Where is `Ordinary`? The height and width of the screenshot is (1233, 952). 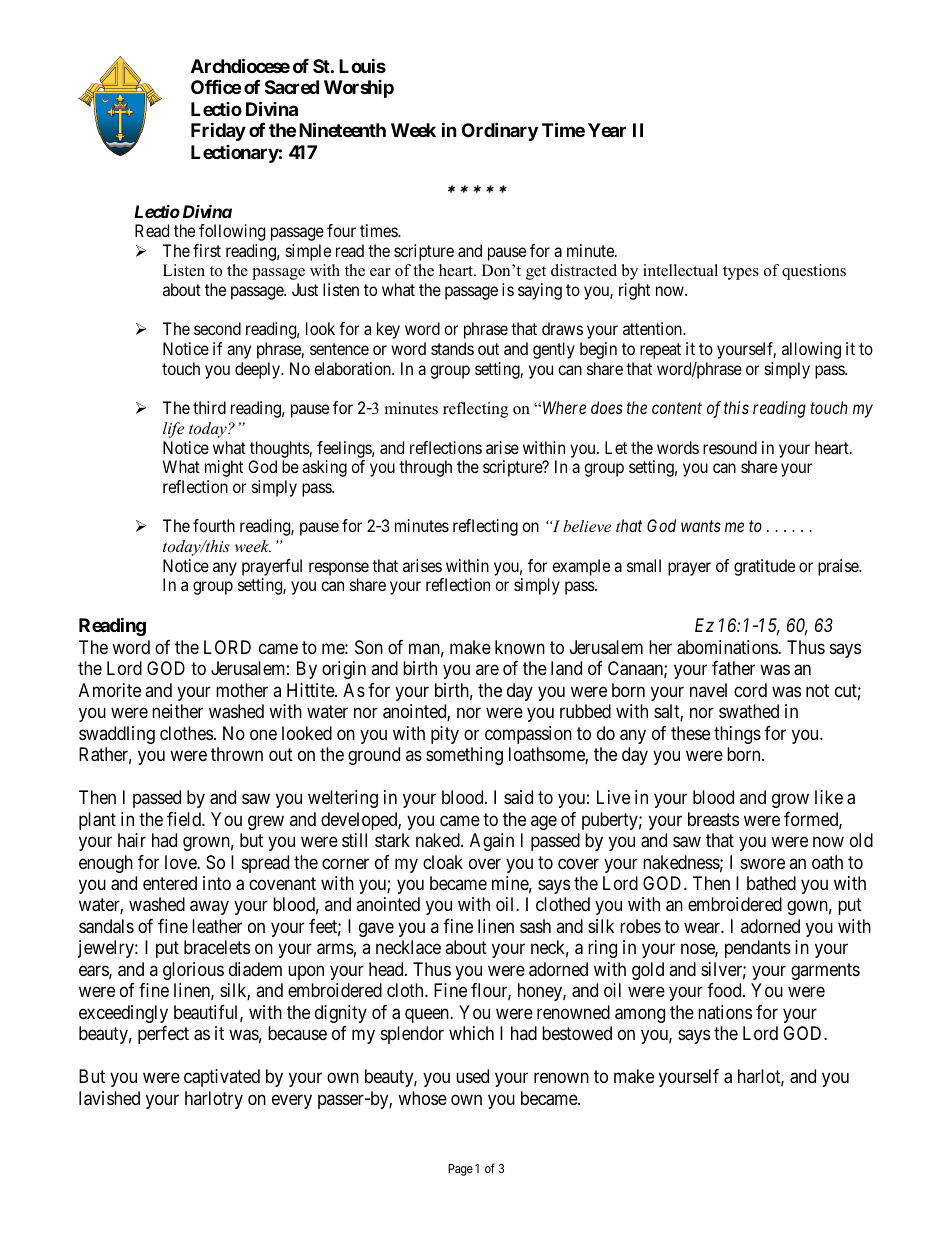 Ordinary is located at coordinates (500, 131).
